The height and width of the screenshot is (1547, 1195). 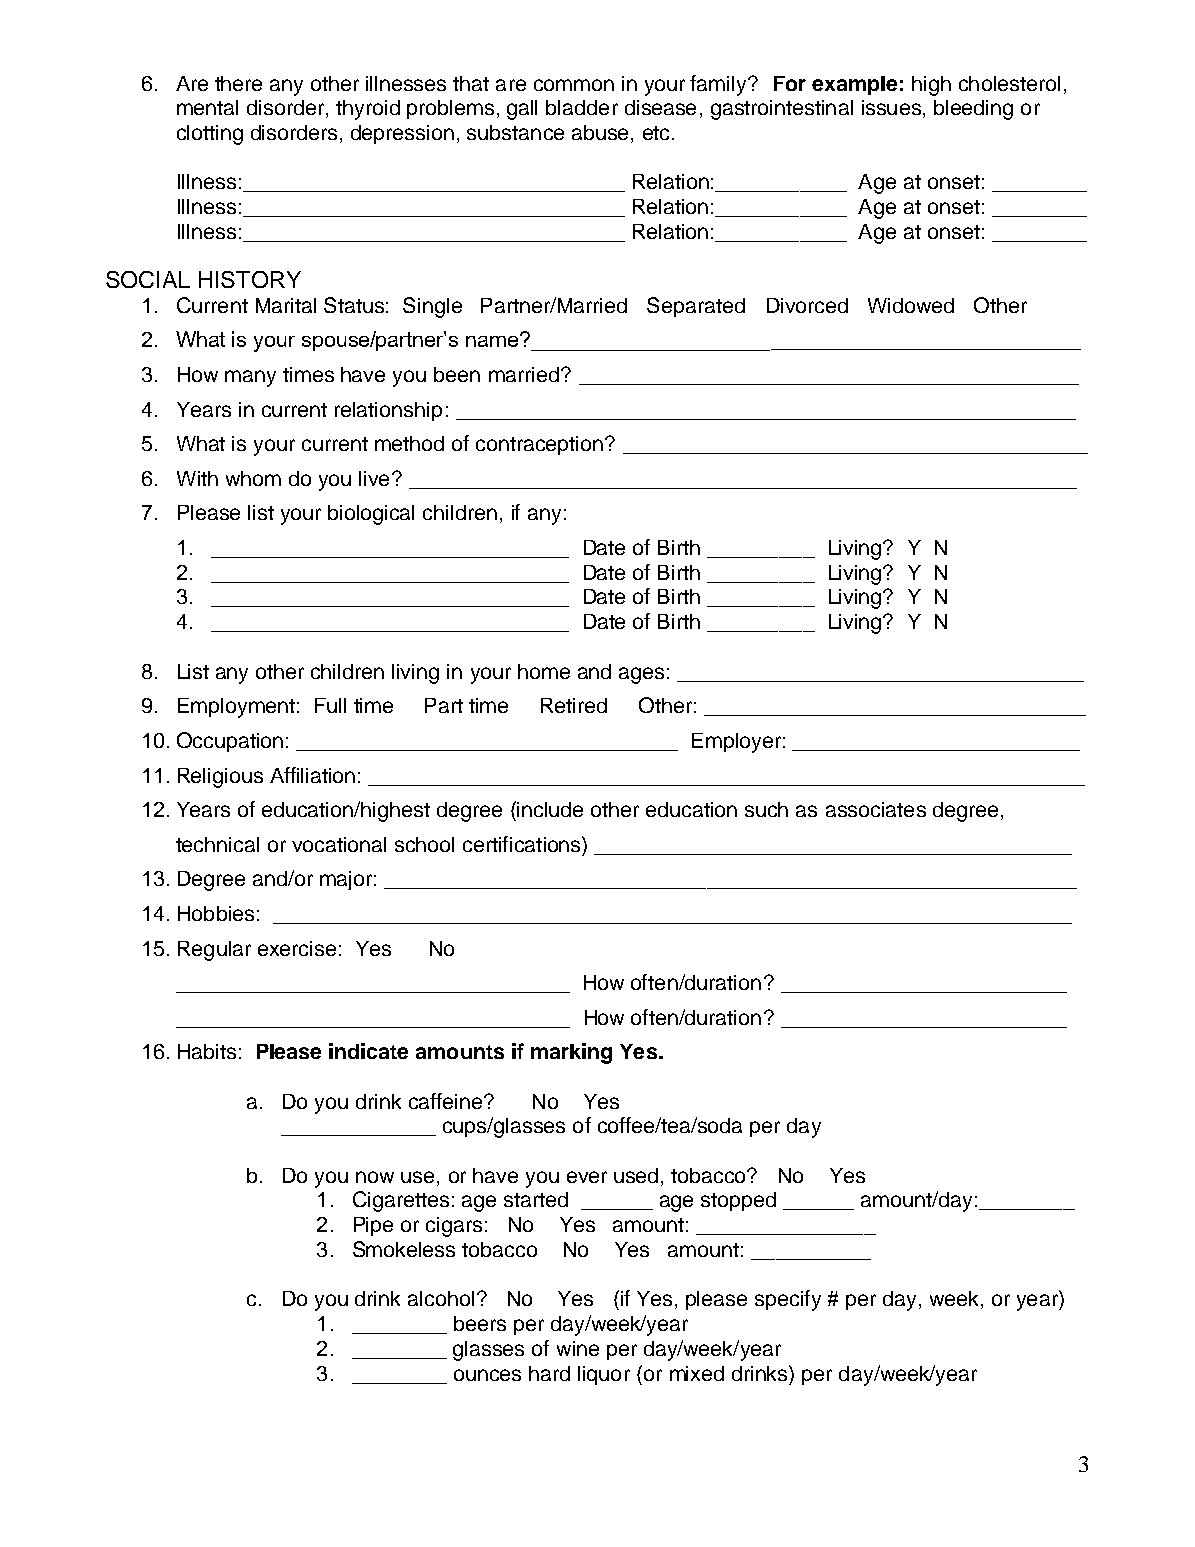 I want to click on issues, so click(x=891, y=107).
